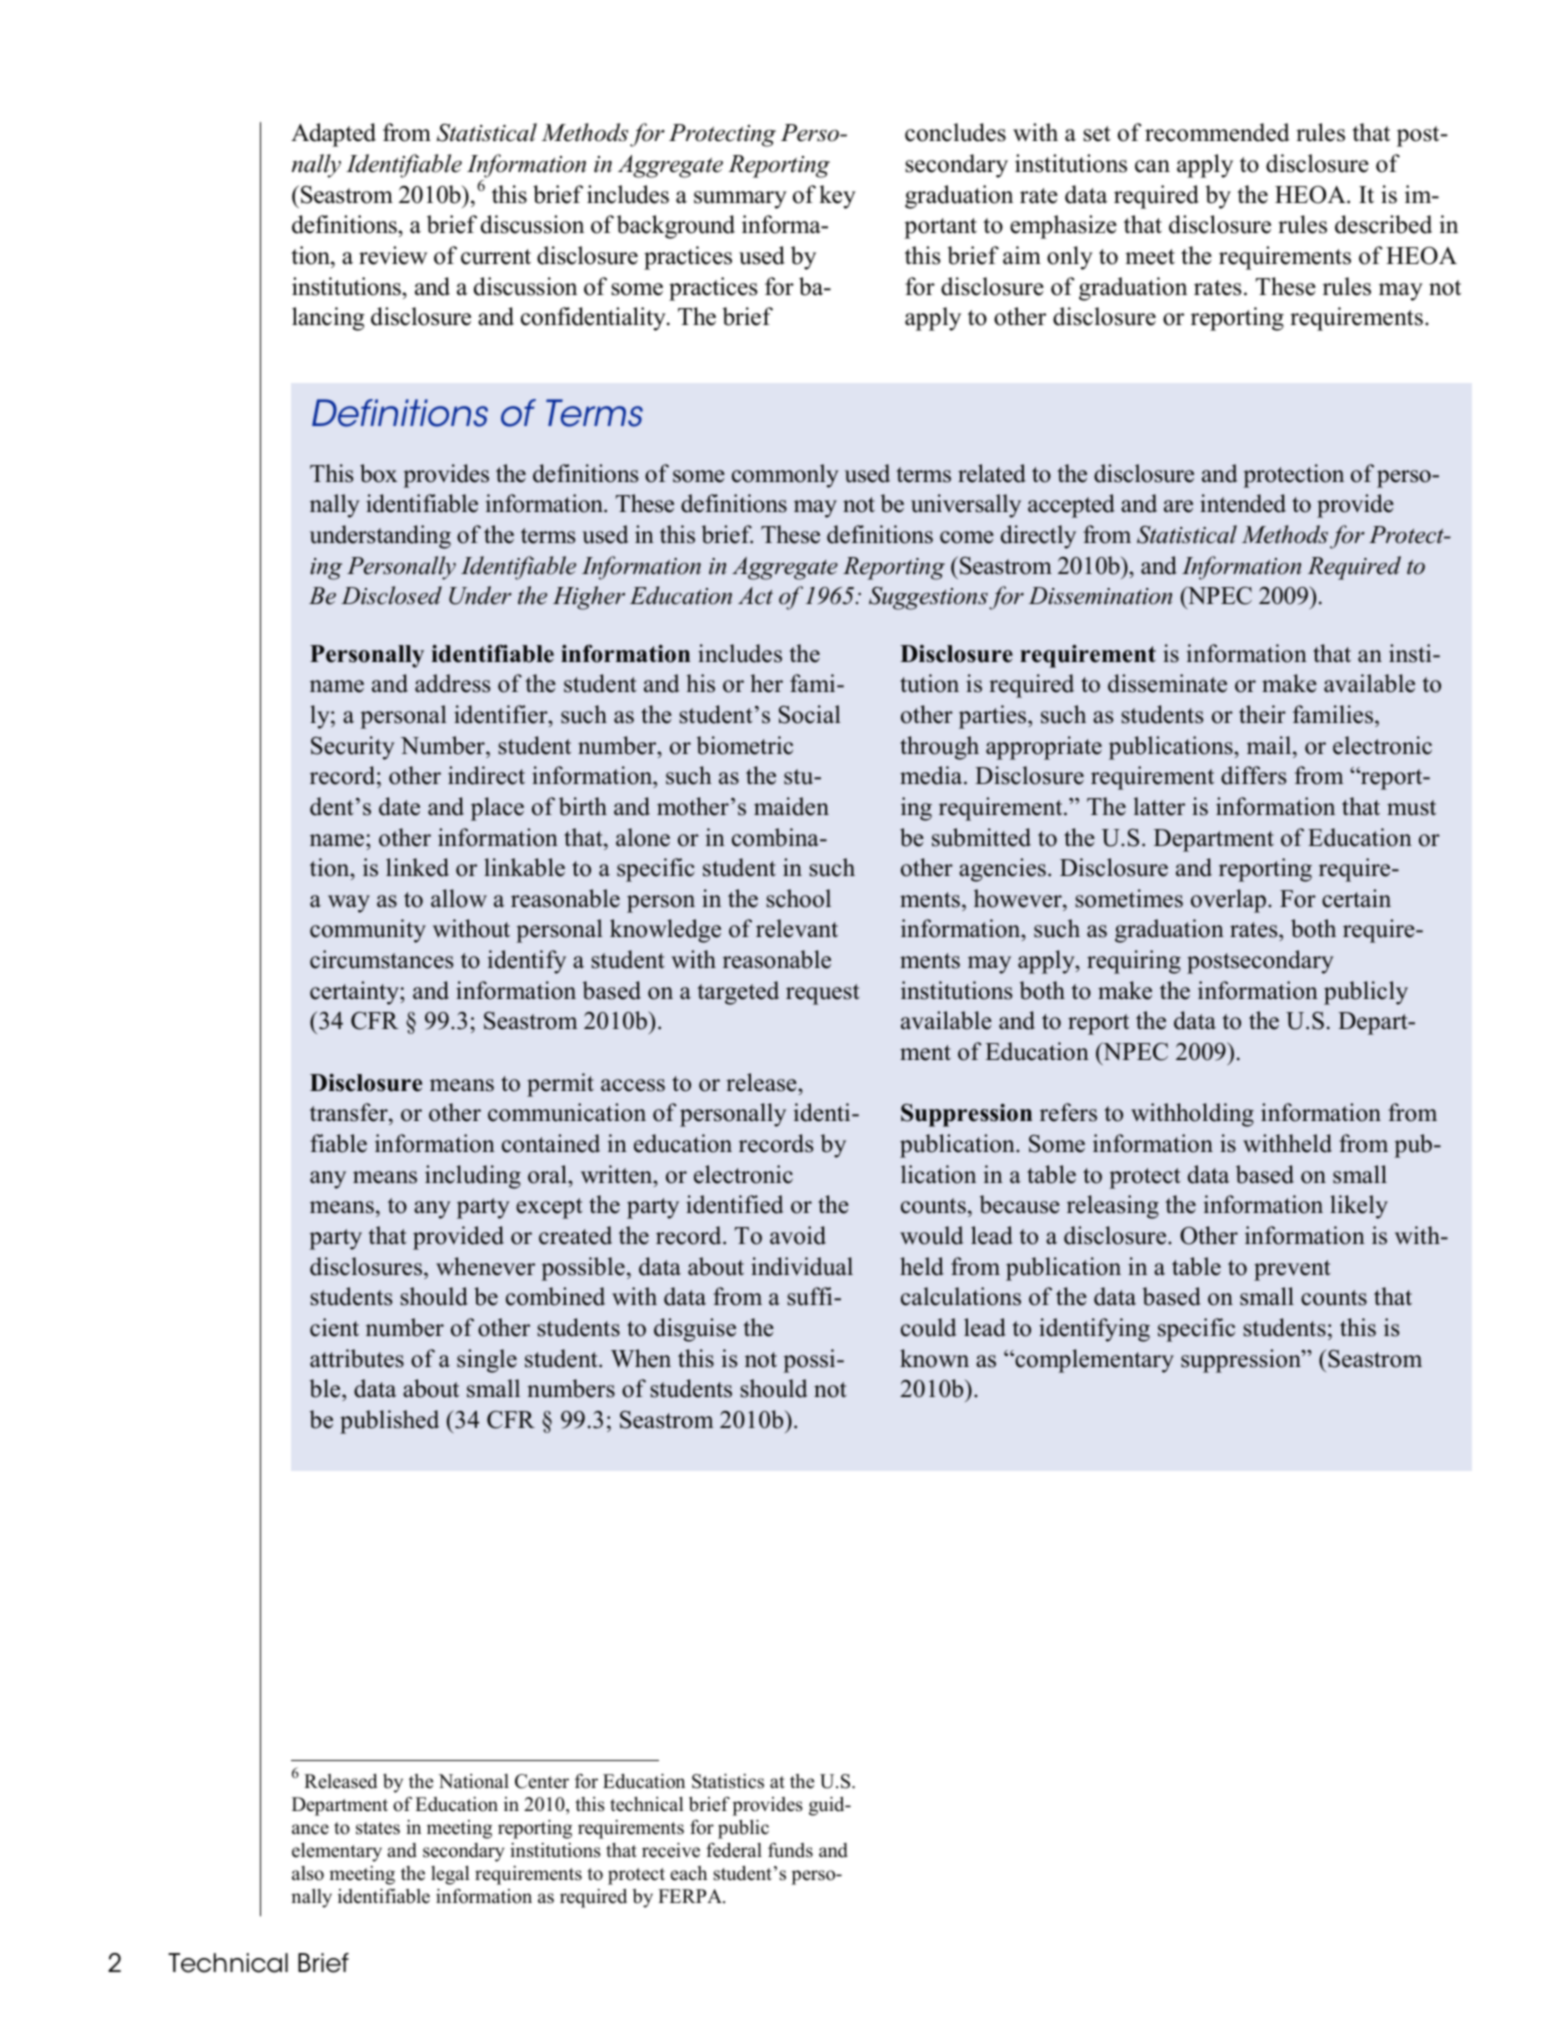 The height and width of the screenshot is (2023, 1564). I want to click on mail, so click(1270, 745).
